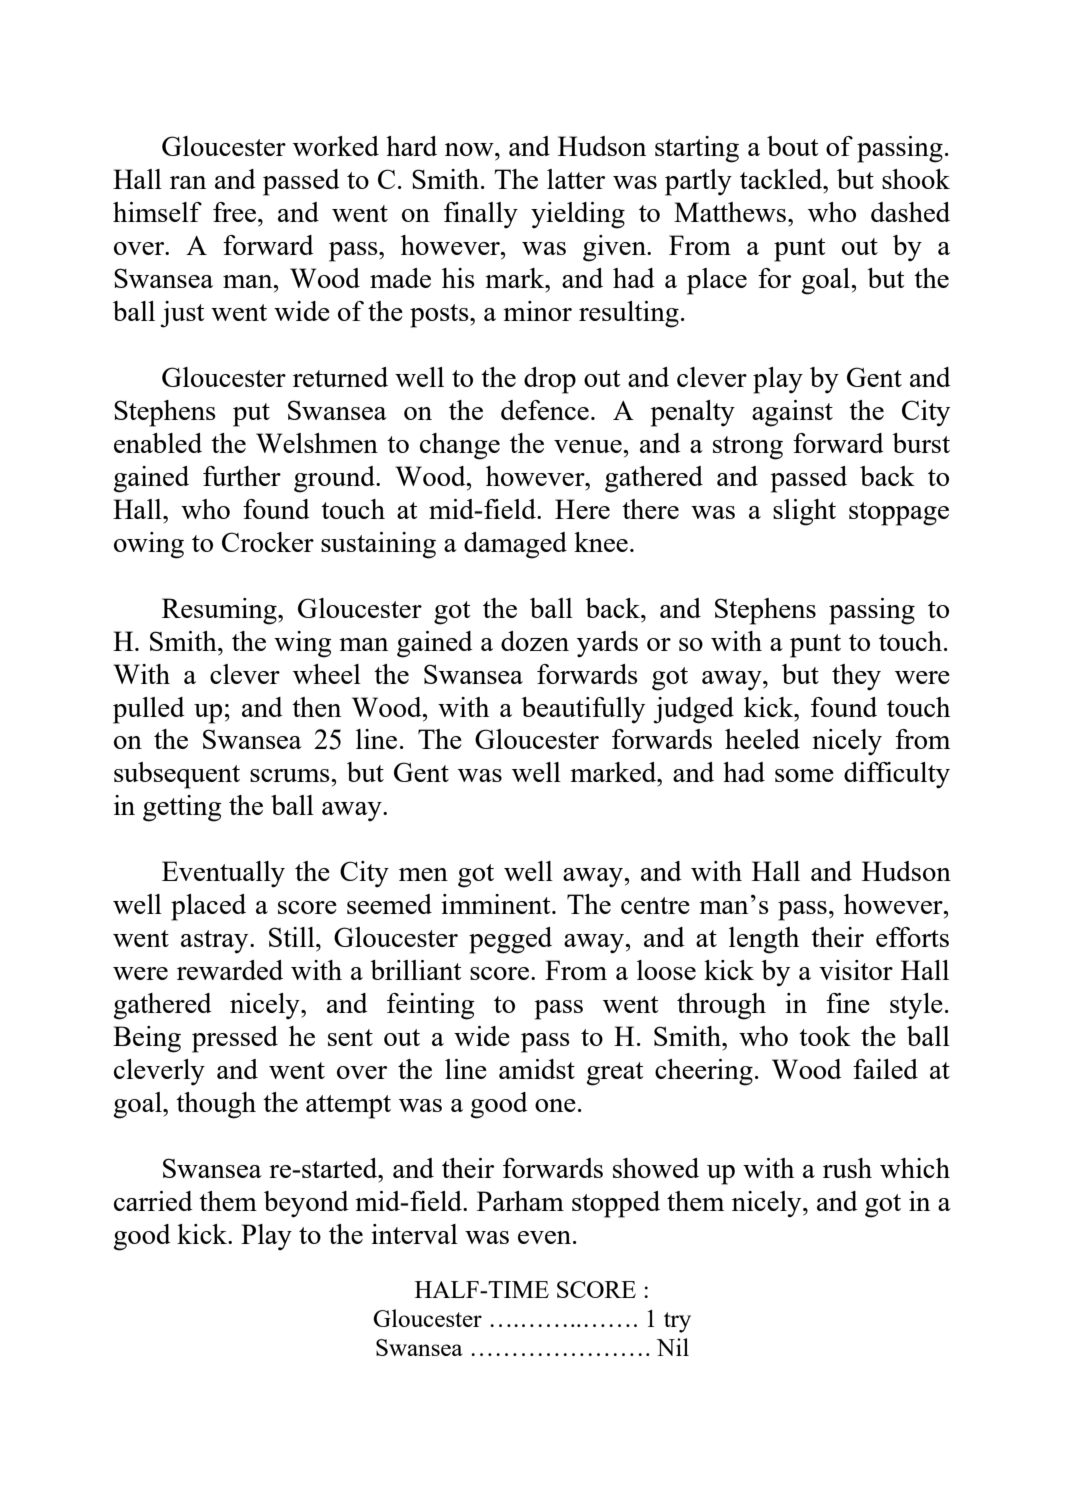 The height and width of the screenshot is (1509, 1066). I want to click on try, so click(677, 1322).
